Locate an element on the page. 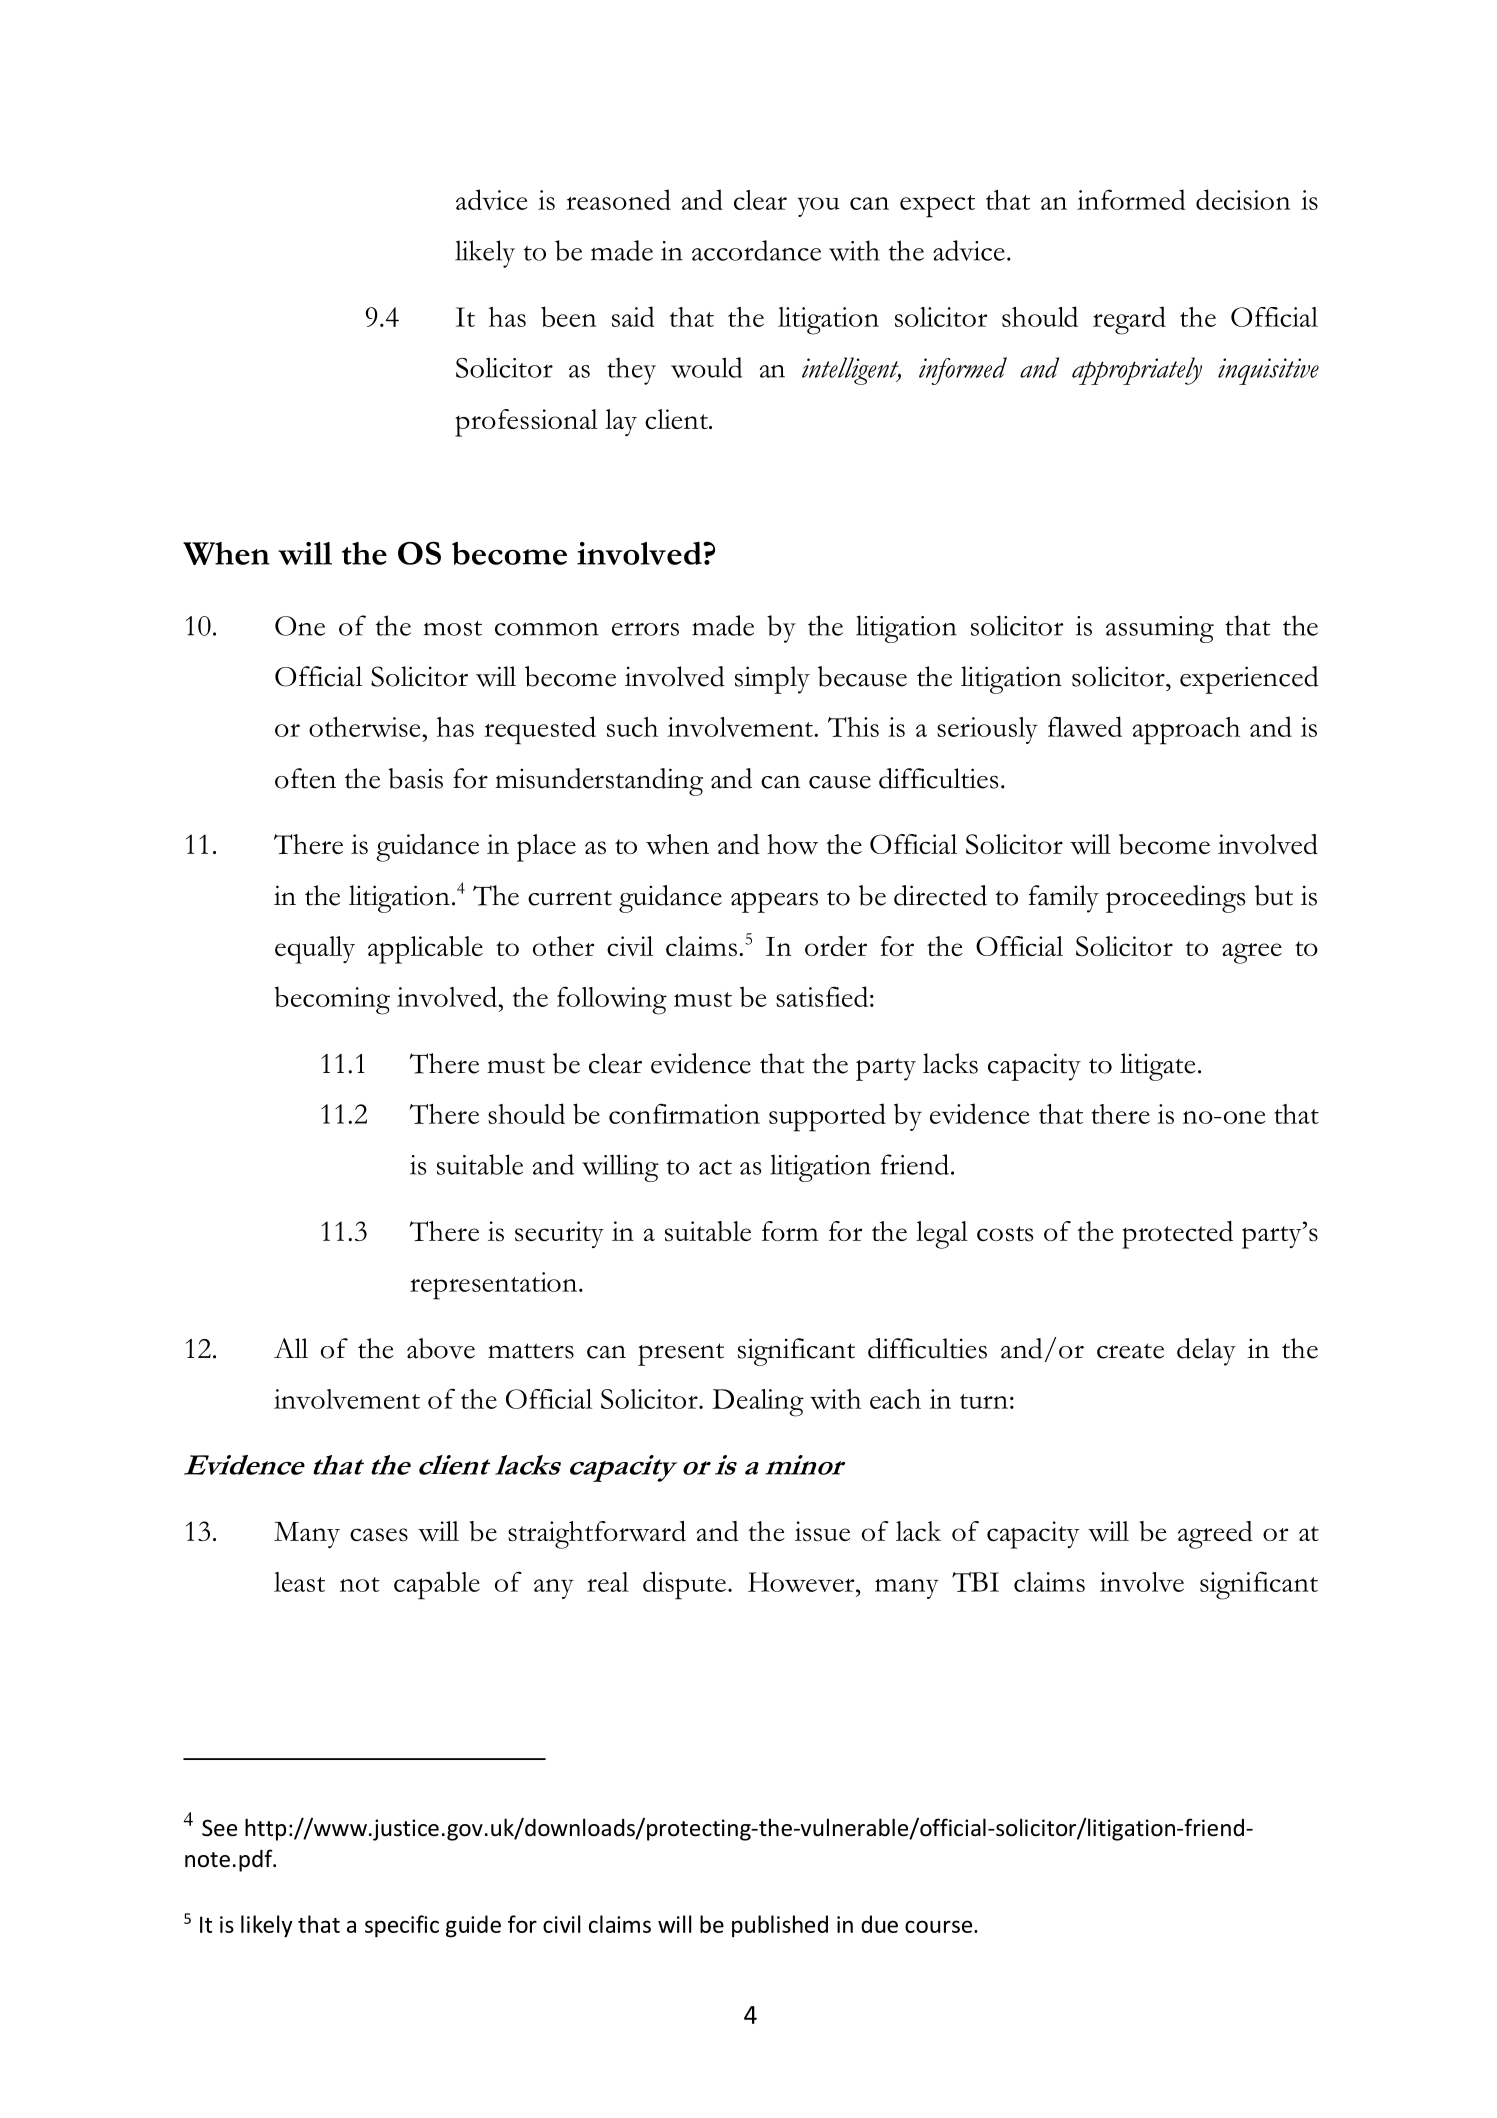  becoming is located at coordinates (332, 1000).
